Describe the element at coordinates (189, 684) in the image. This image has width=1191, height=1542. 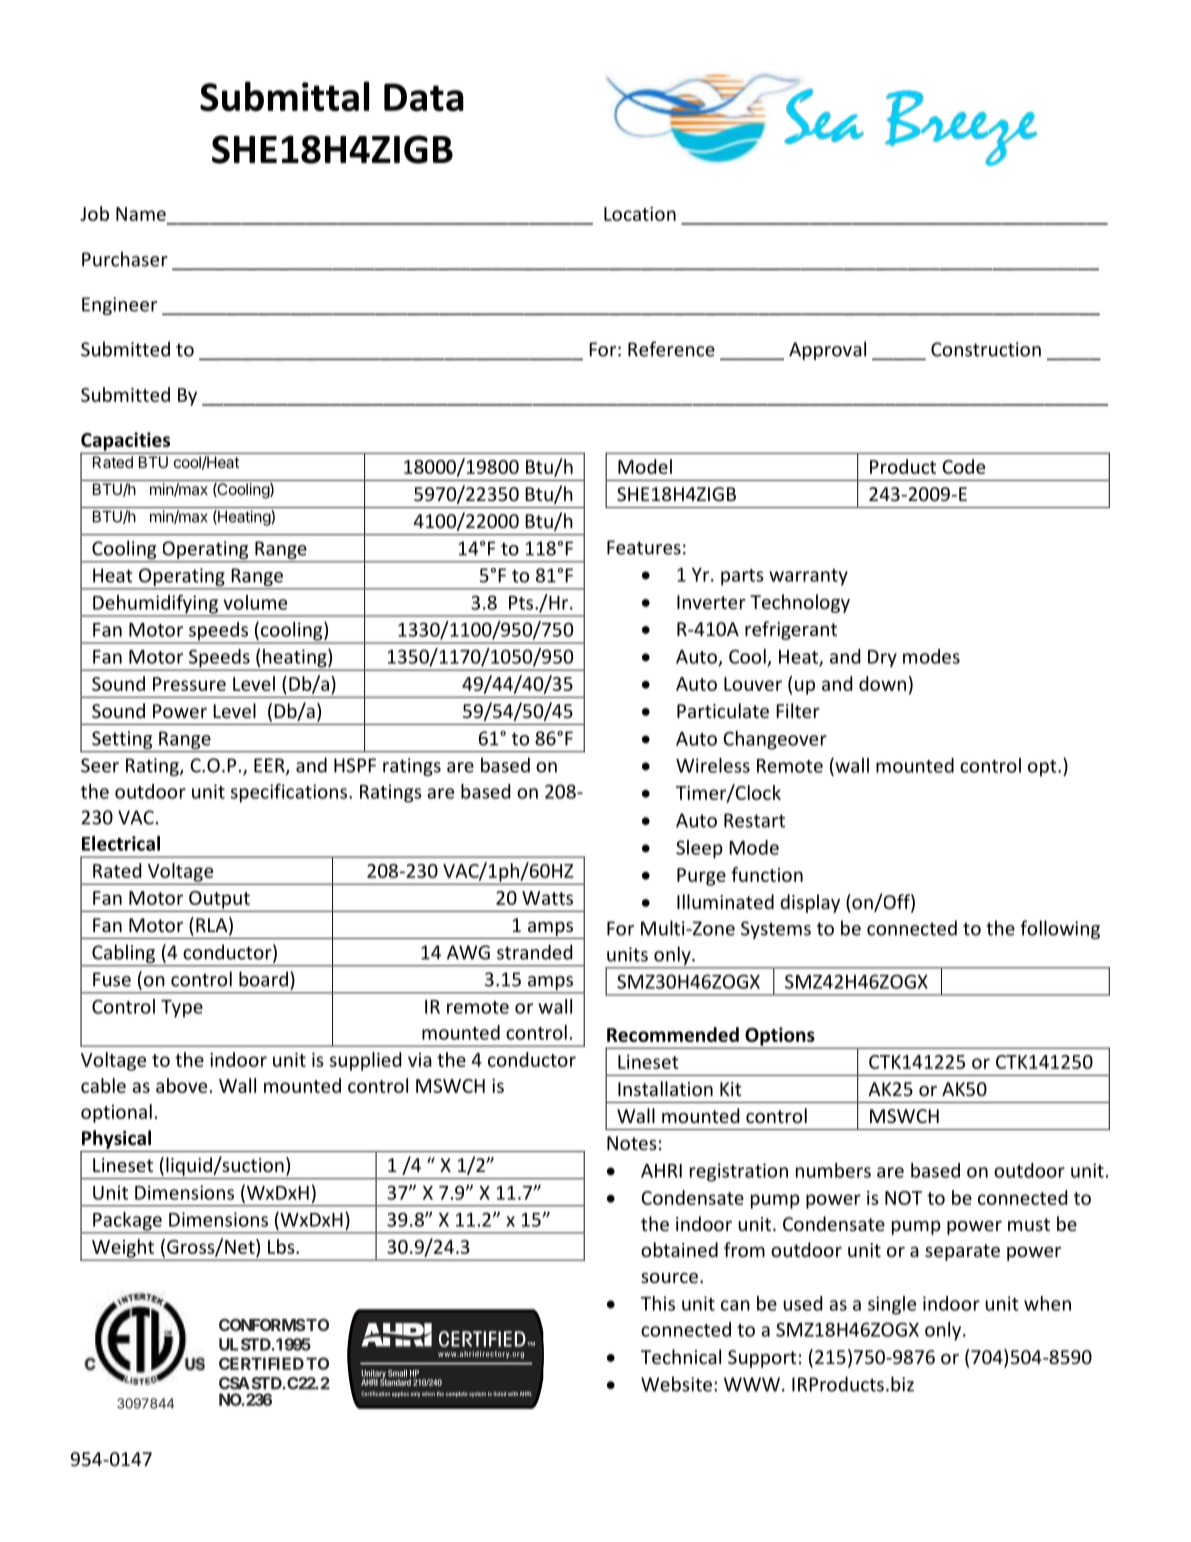
I see `Pressure` at that location.
